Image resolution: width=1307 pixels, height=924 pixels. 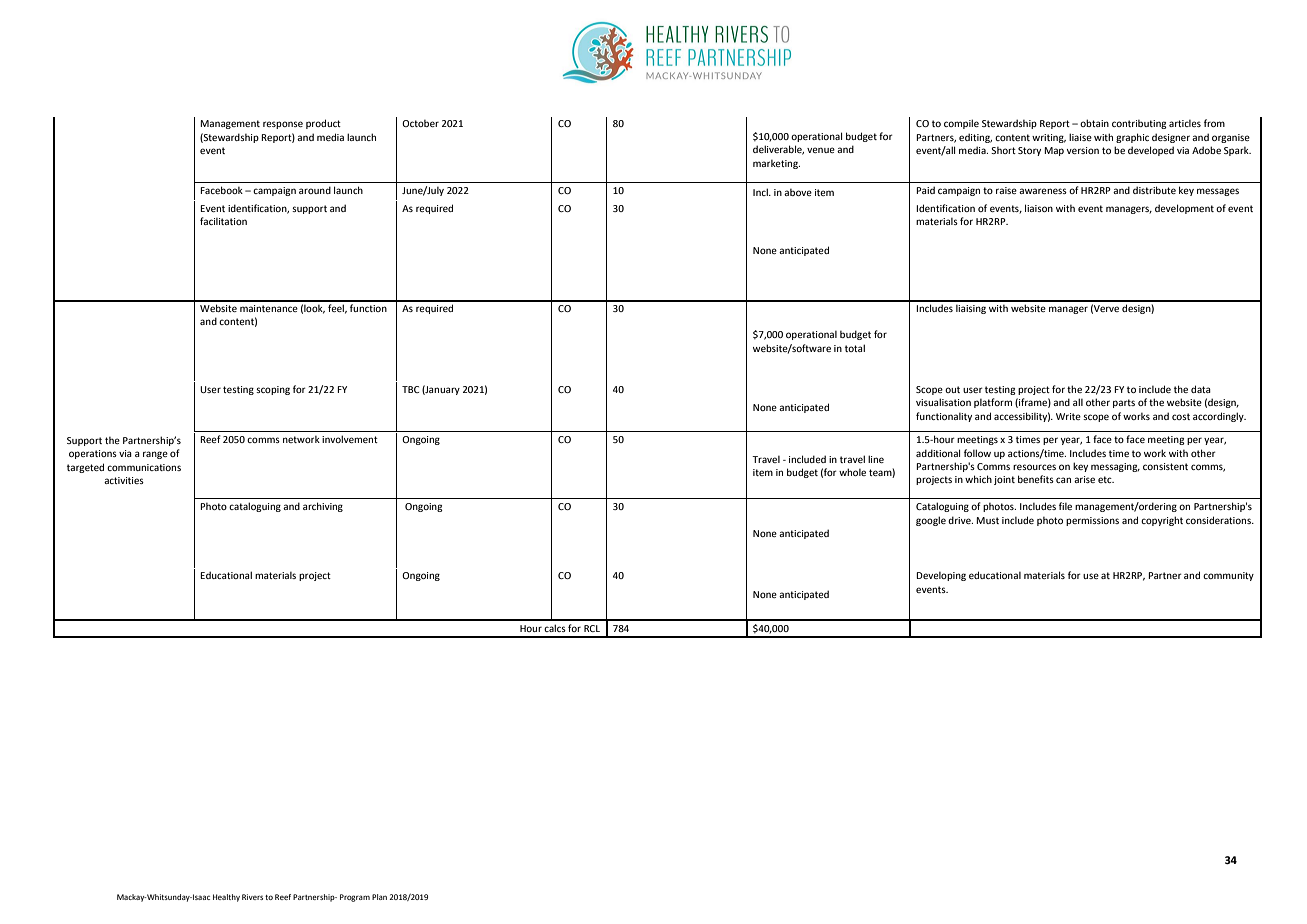 What do you see at coordinates (379, 897) in the document?
I see `Plan` at bounding box center [379, 897].
